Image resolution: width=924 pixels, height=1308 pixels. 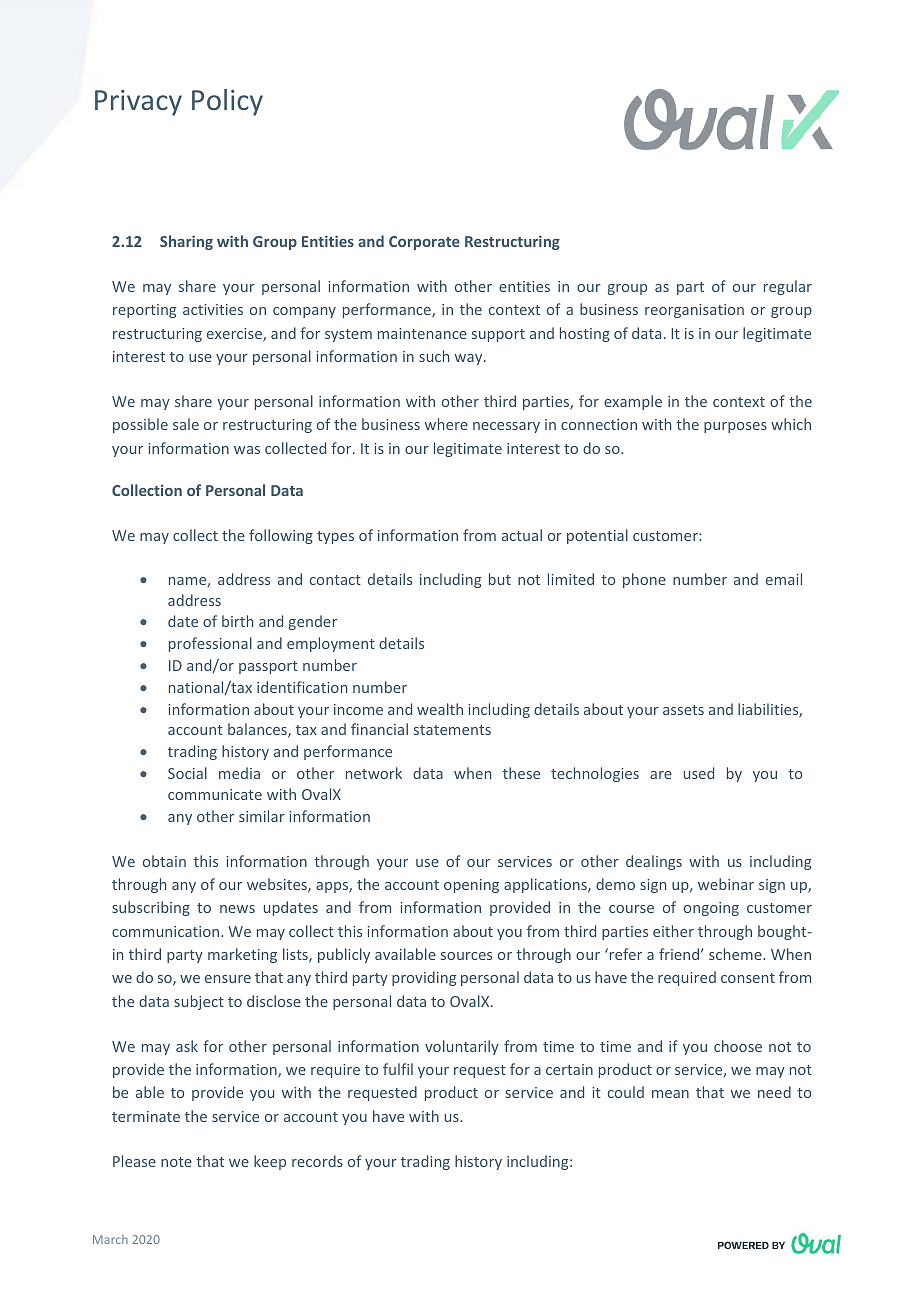 What do you see at coordinates (167, 931) in the page?
I see `communication` at bounding box center [167, 931].
